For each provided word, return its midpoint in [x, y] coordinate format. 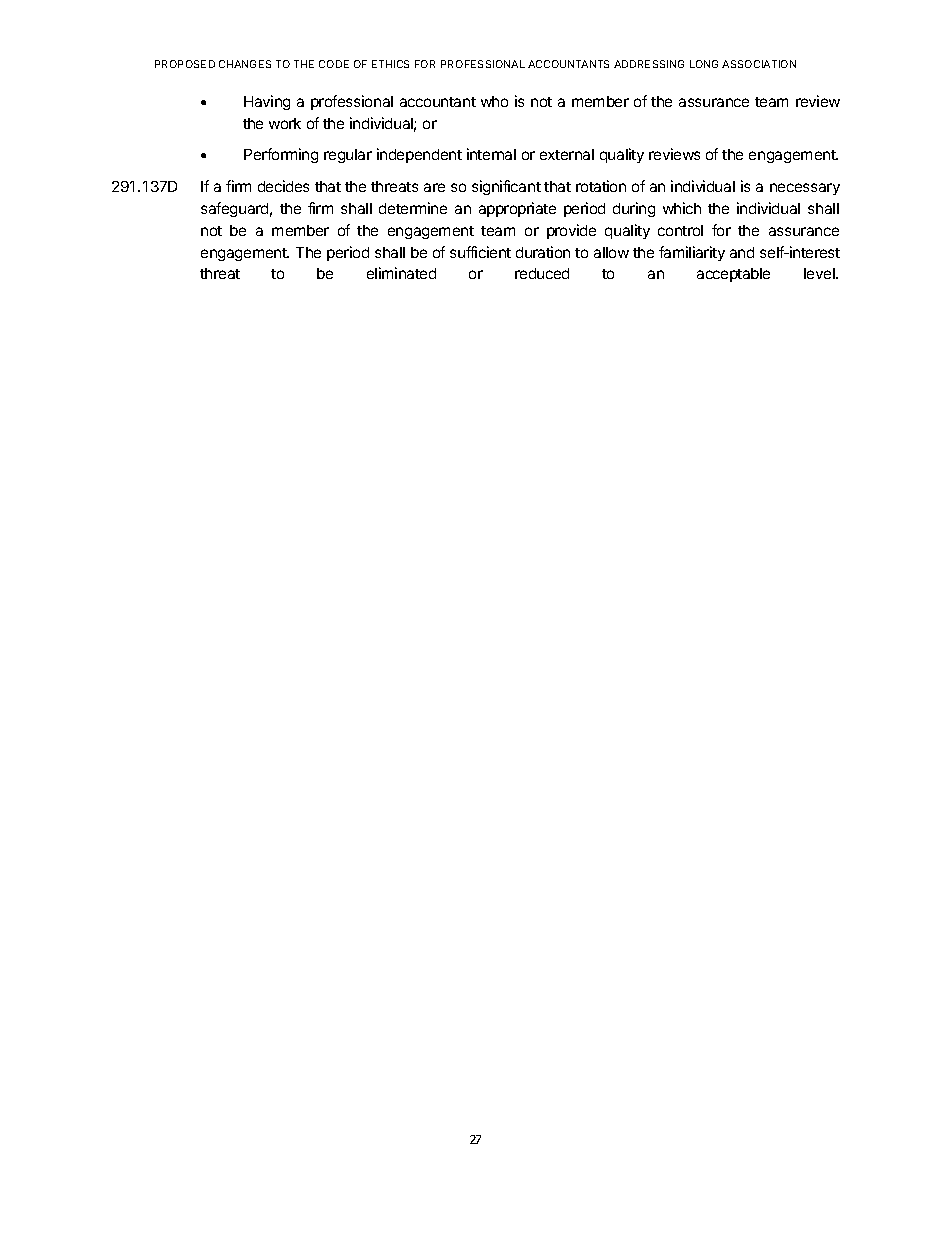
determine [413, 208]
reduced [542, 273]
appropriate [517, 209]
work [285, 123]
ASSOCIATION [759, 64]
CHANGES [245, 64]
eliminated [401, 273]
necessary [805, 189]
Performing [281, 155]
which [682, 208]
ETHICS [390, 64]
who [494, 101]
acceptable [733, 275]
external [567, 154]
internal [491, 154]
